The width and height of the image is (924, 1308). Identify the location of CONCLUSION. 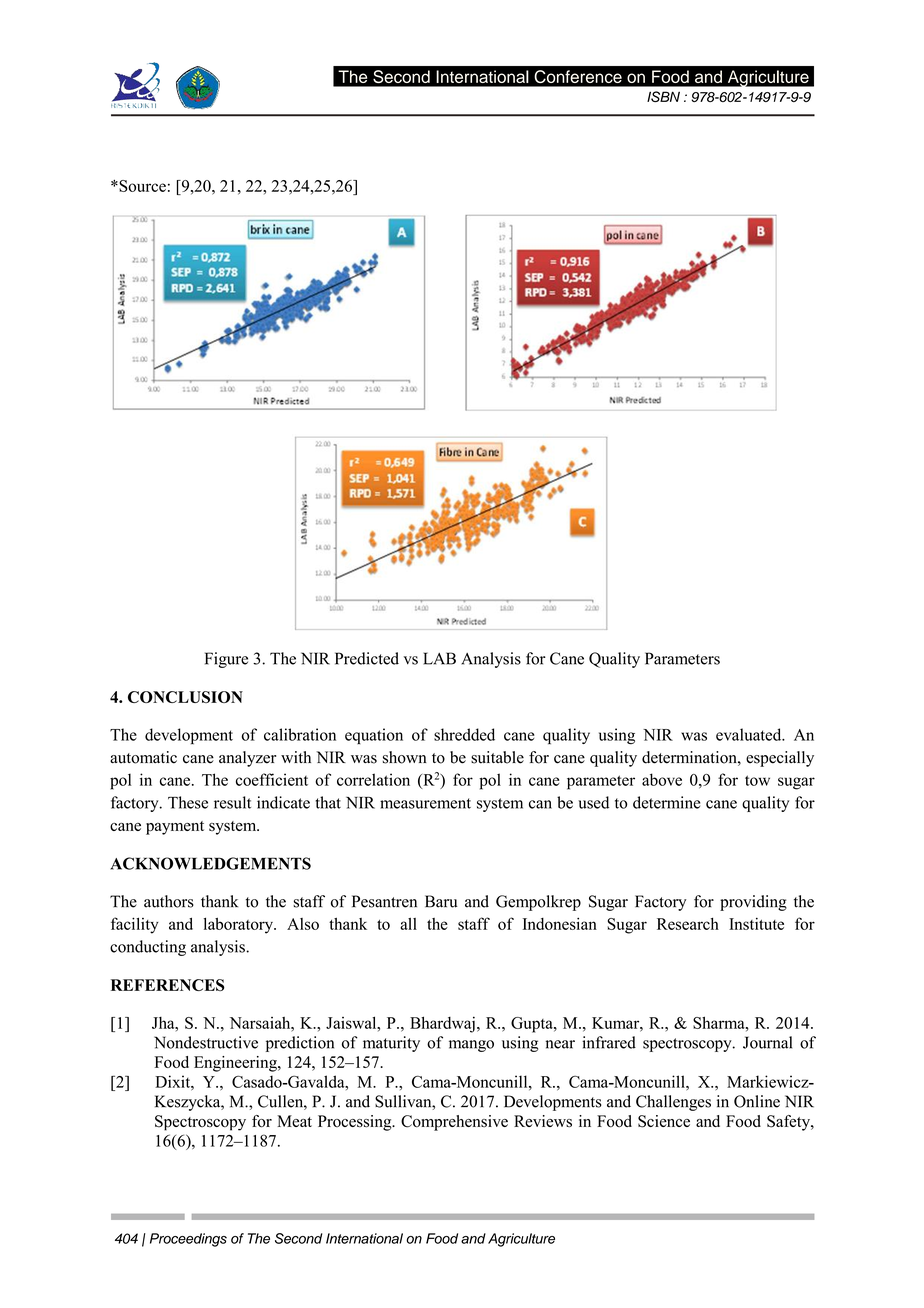
(185, 697).
